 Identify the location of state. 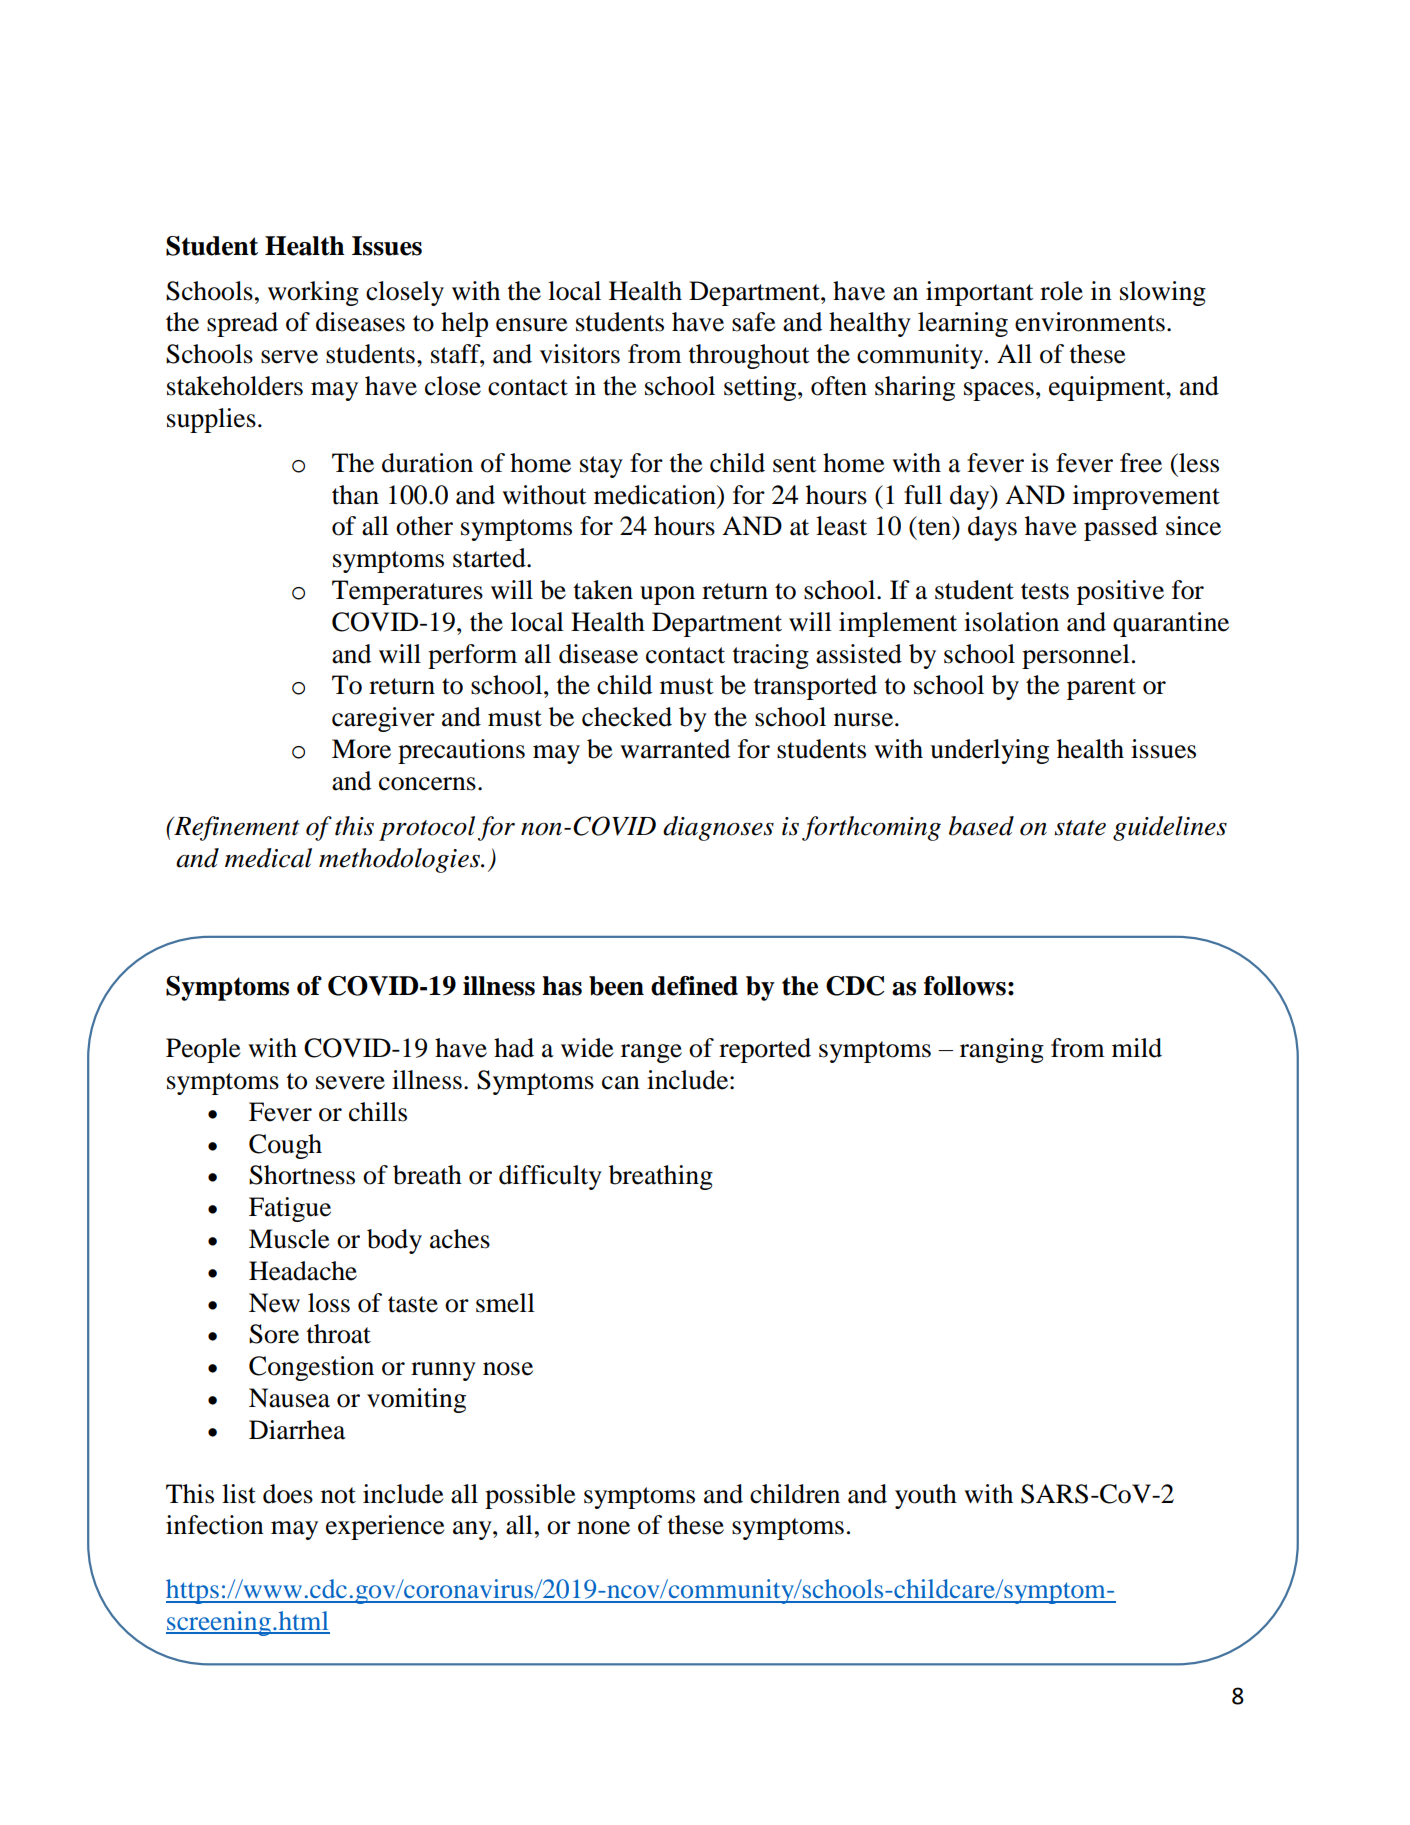
(1080, 828).
